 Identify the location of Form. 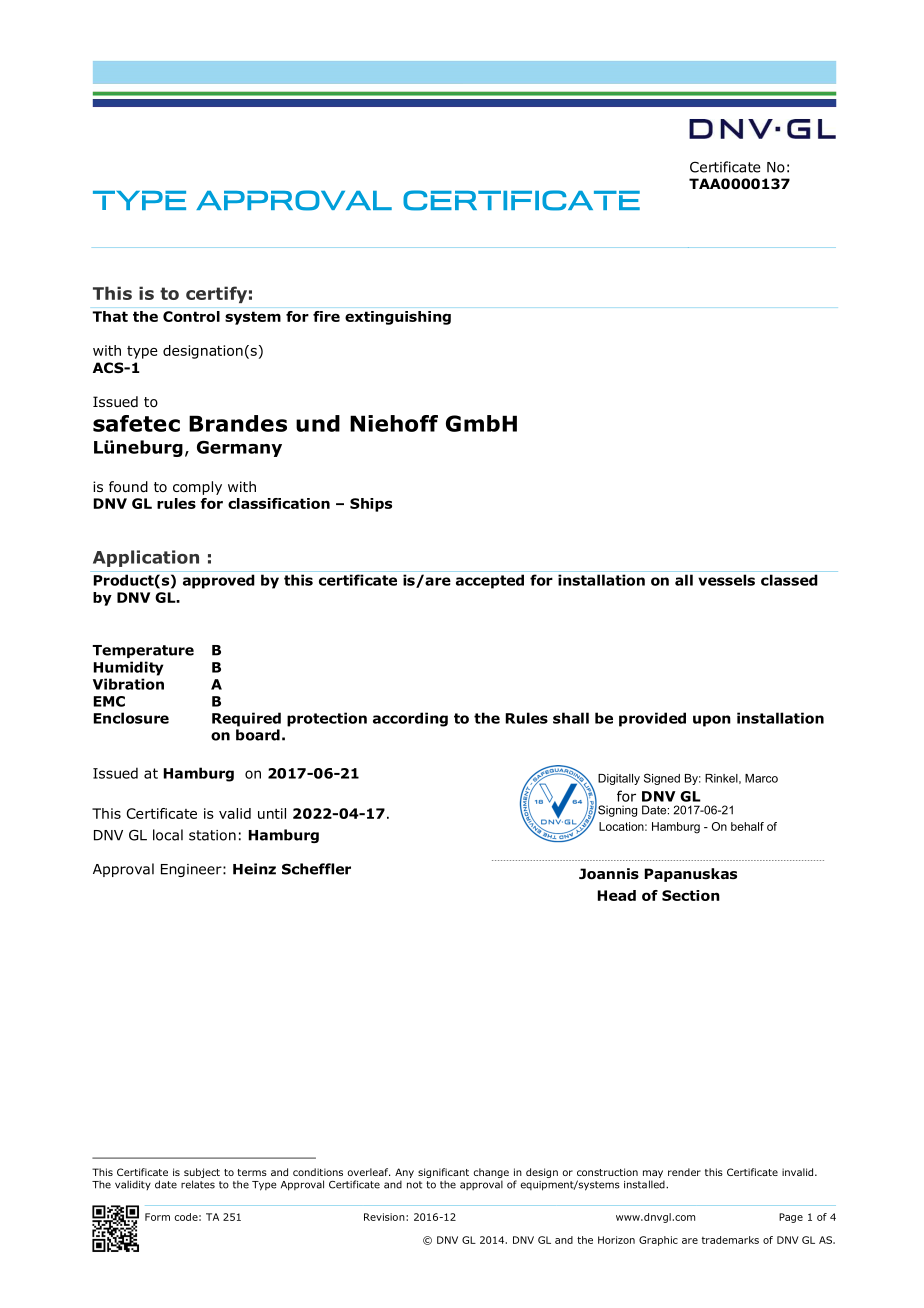
(157, 1217).
